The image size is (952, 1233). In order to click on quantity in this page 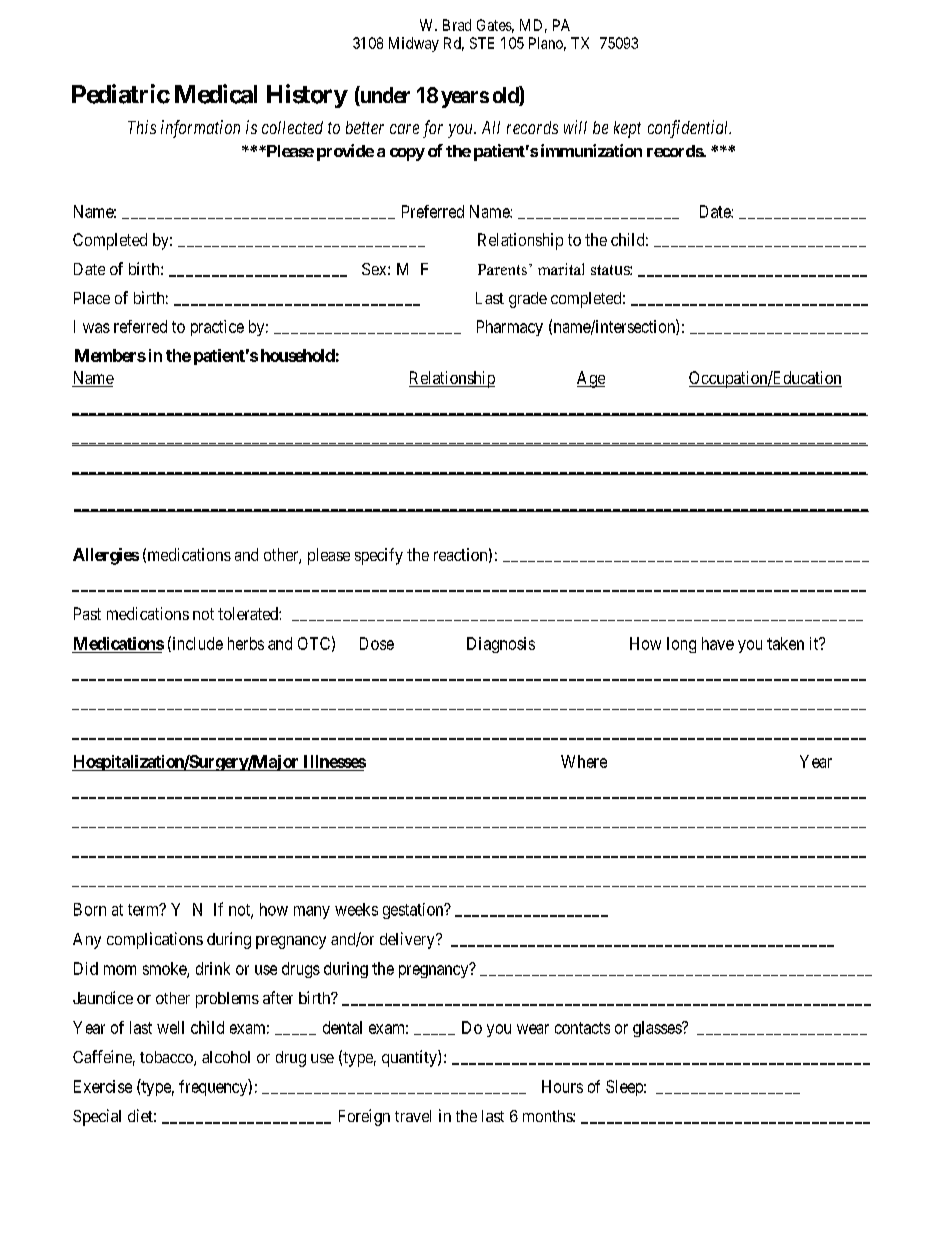, I will do `click(410, 1058)`.
